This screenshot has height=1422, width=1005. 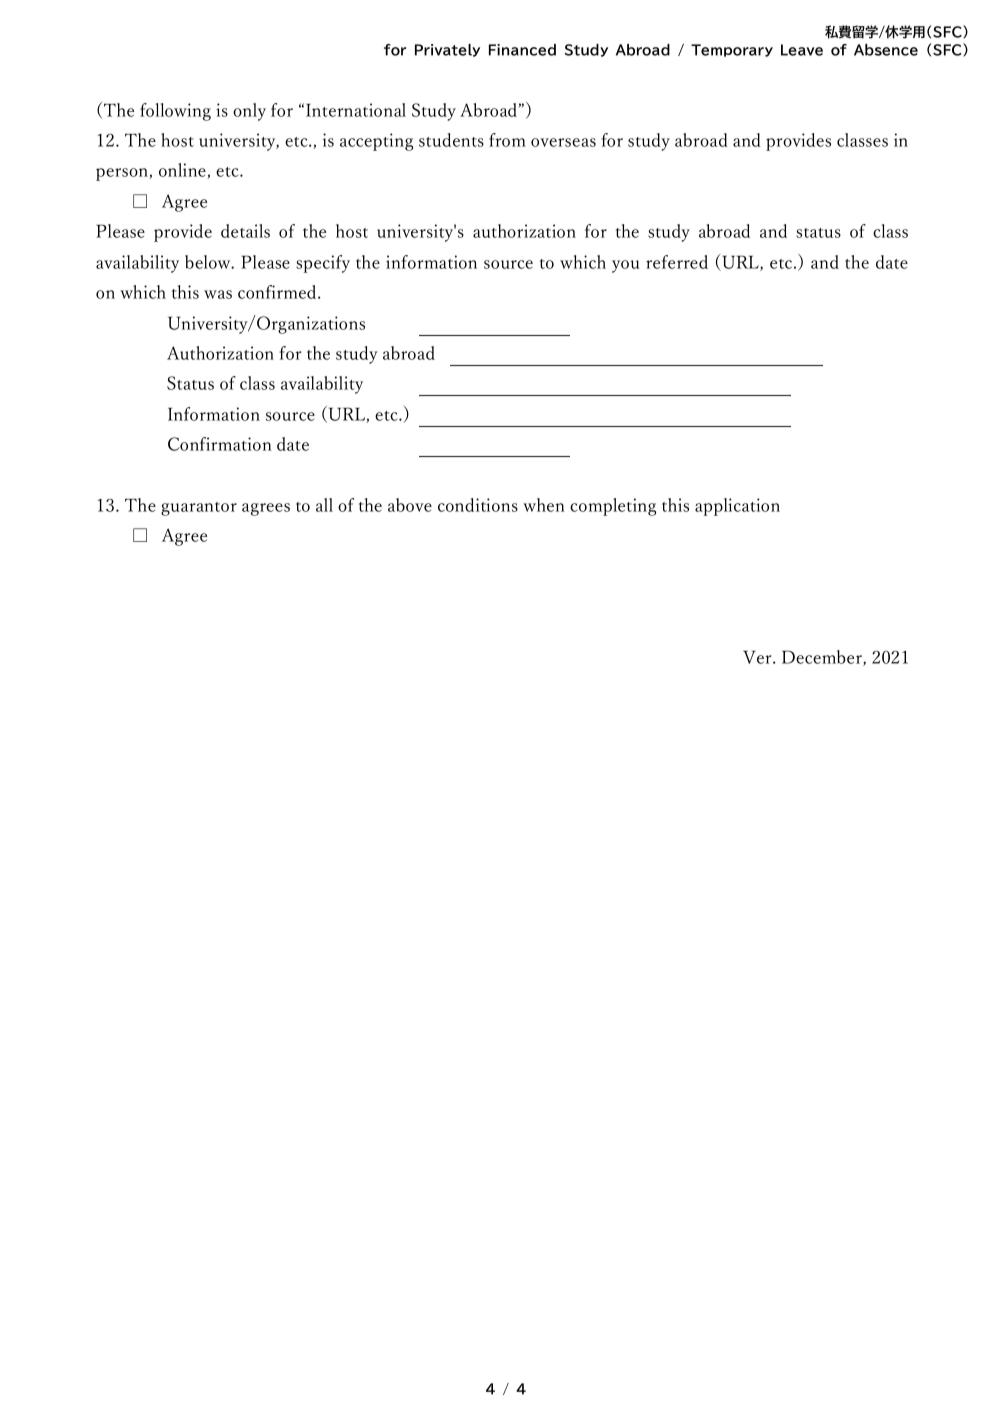 I want to click on referred, so click(x=677, y=262).
